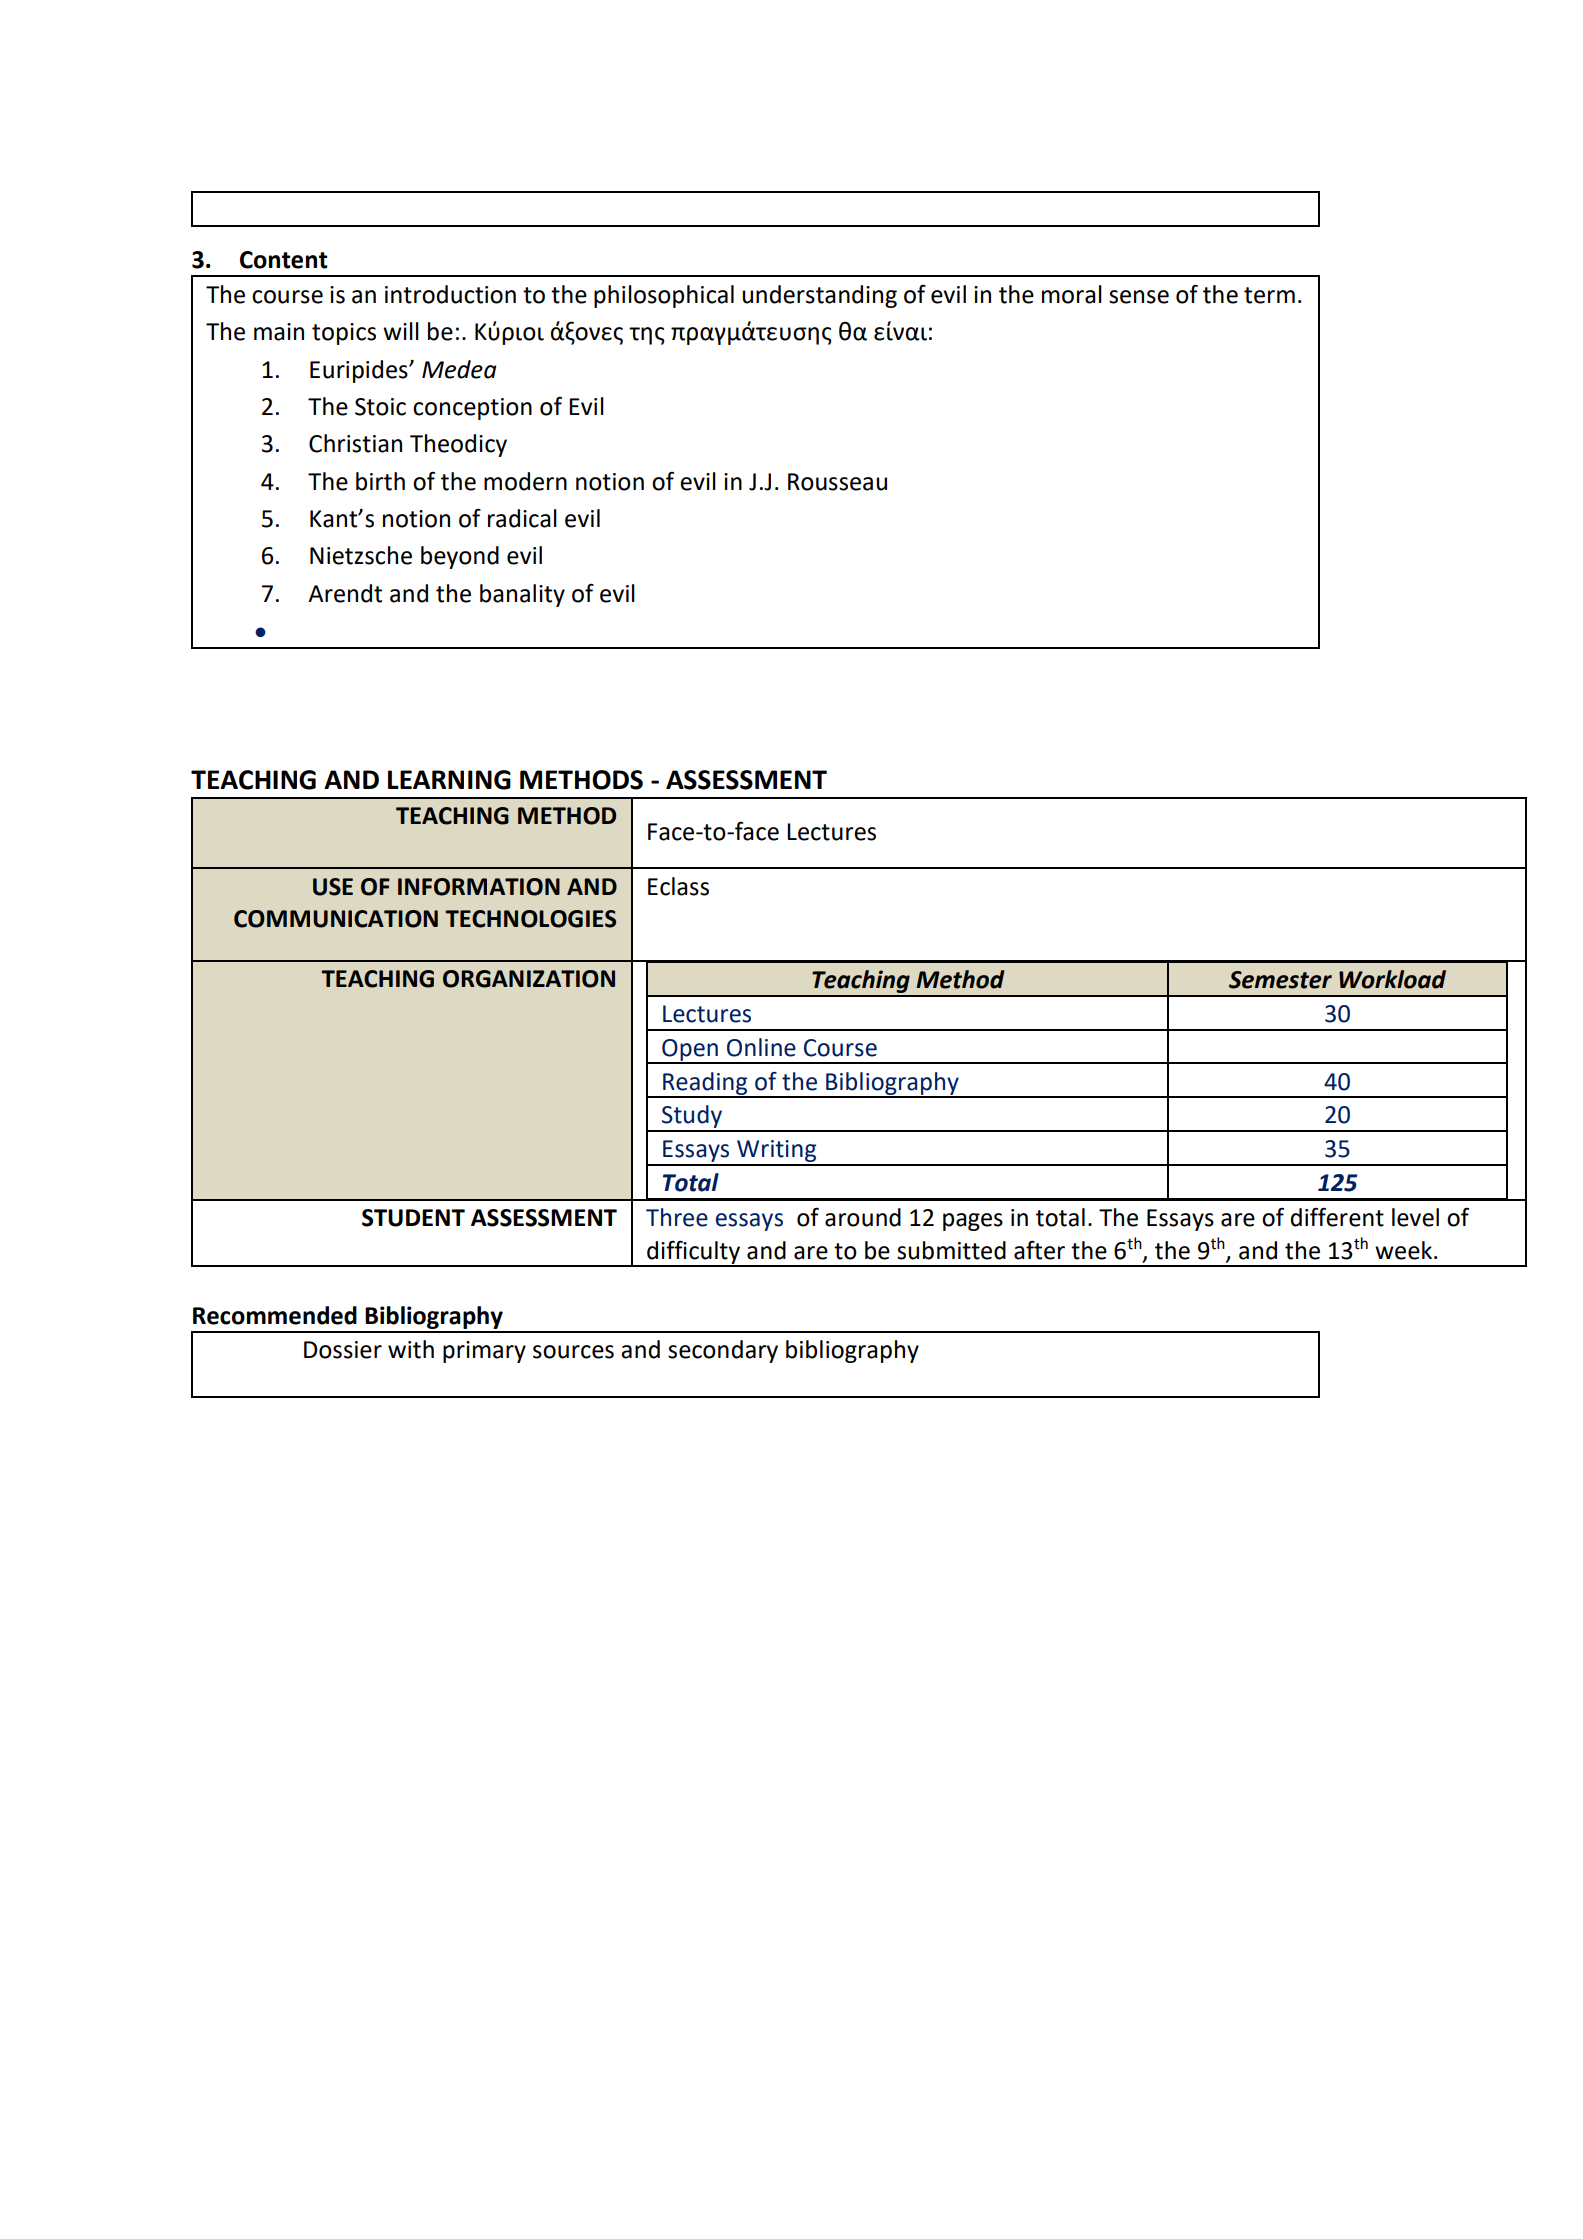 The image size is (1583, 2239). What do you see at coordinates (1280, 980) in the screenshot?
I see `Semester` at bounding box center [1280, 980].
